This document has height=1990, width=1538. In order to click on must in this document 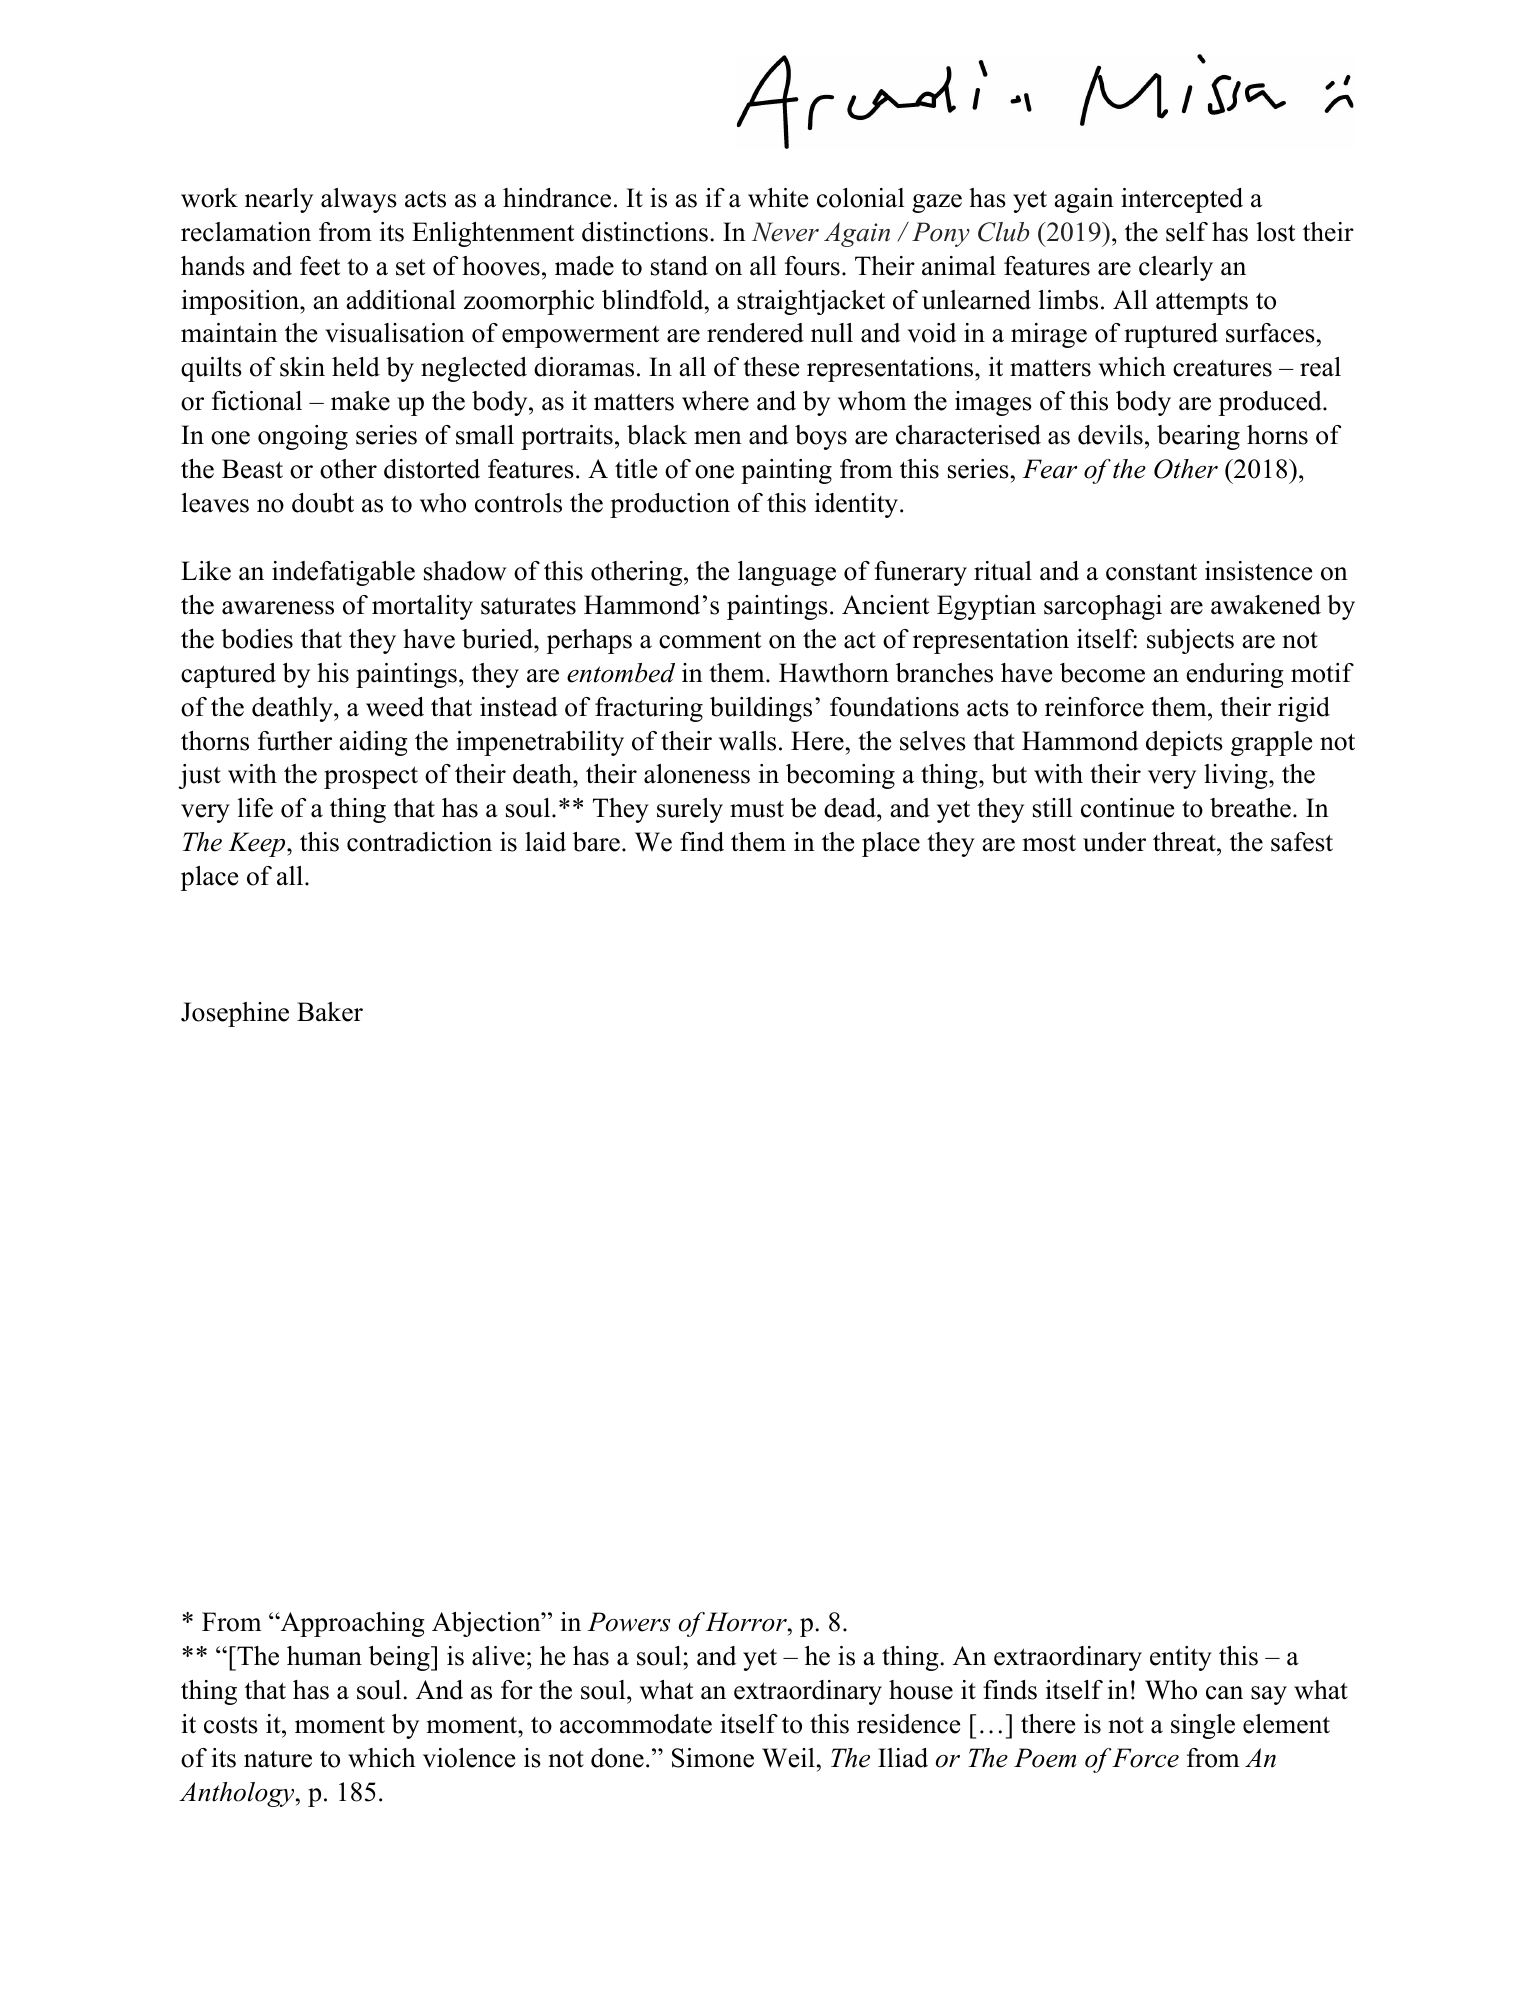, I will do `click(757, 809)`.
